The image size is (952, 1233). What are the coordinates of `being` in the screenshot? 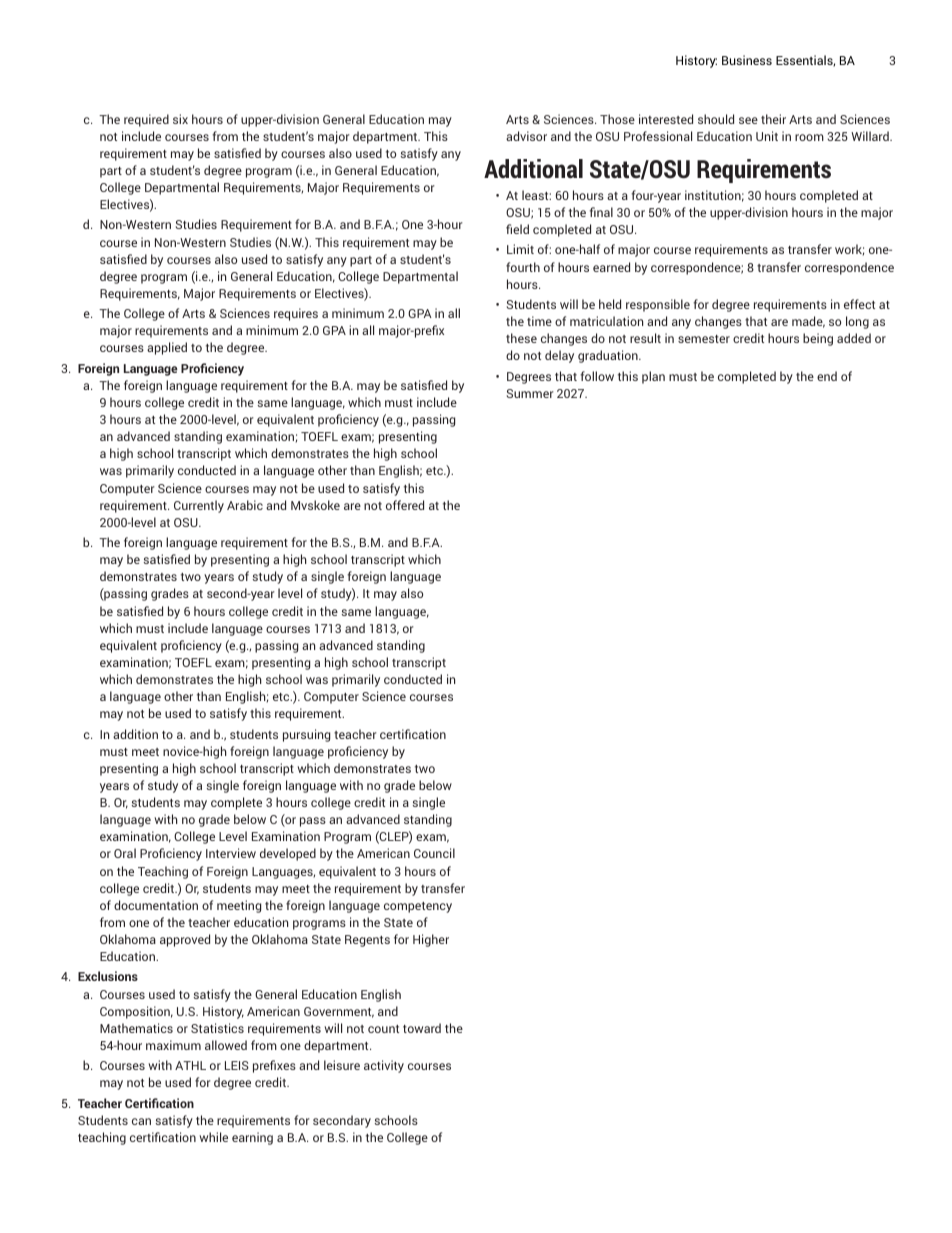 It's located at (818, 339).
